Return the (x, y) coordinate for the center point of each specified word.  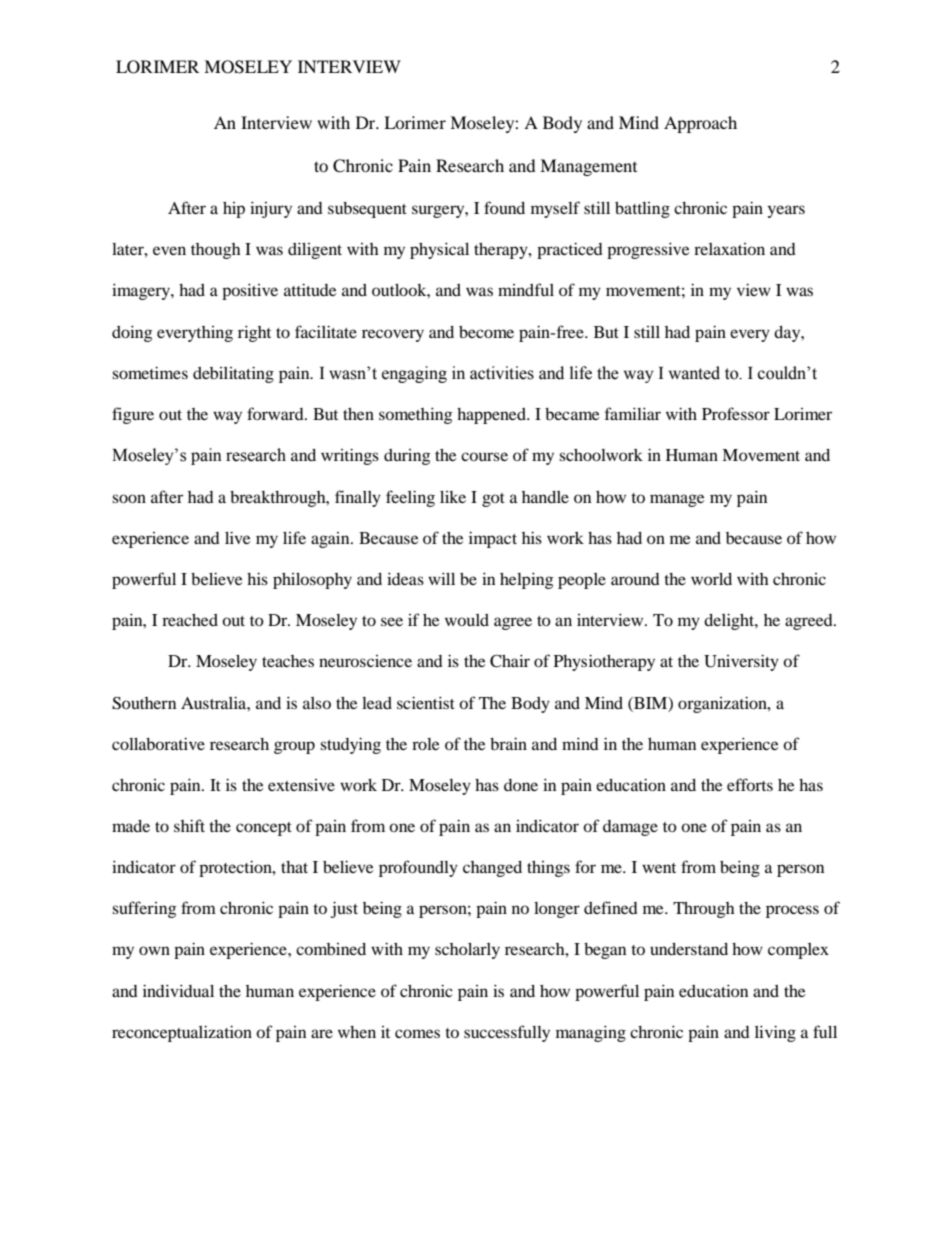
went (659, 868)
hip (234, 210)
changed (492, 869)
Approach (700, 124)
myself (555, 209)
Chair (510, 661)
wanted (694, 373)
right (254, 333)
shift (189, 825)
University (741, 662)
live (238, 537)
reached (190, 620)
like (453, 497)
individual (178, 990)
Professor (736, 413)
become (486, 332)
